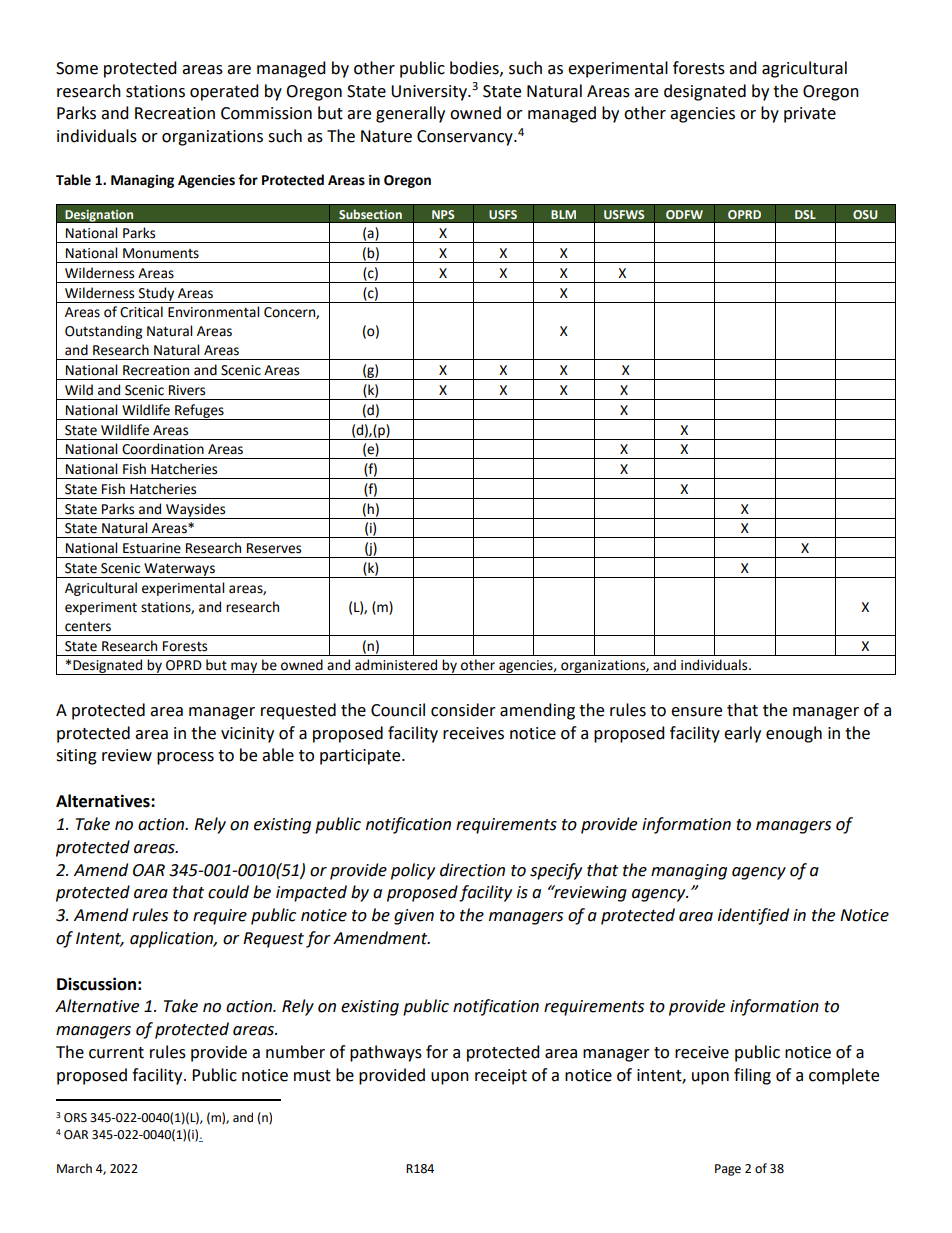 The height and width of the document is (1233, 952). I want to click on Study, so click(157, 295).
